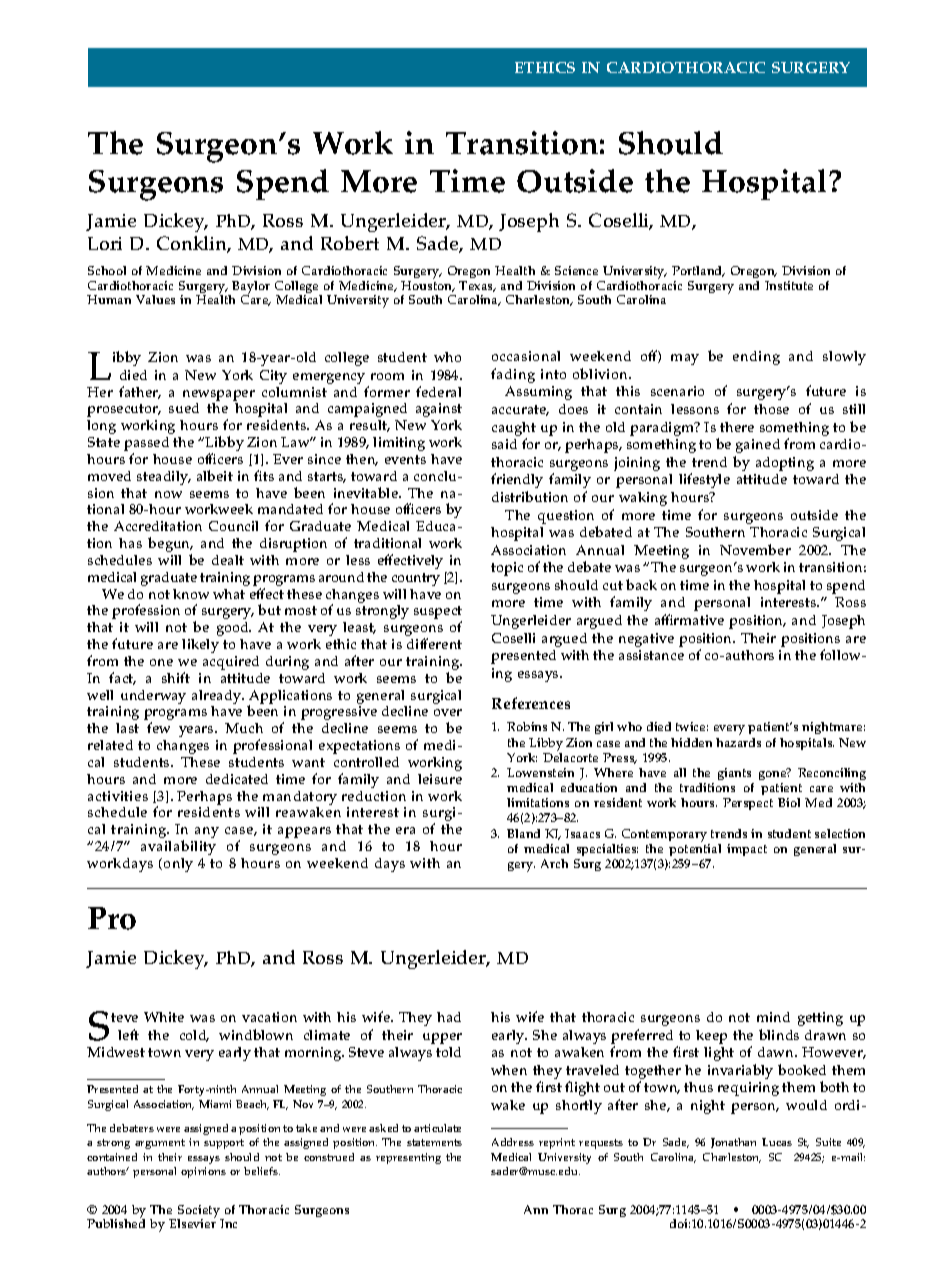  What do you see at coordinates (738, 742) in the image?
I see `hazards` at bounding box center [738, 742].
